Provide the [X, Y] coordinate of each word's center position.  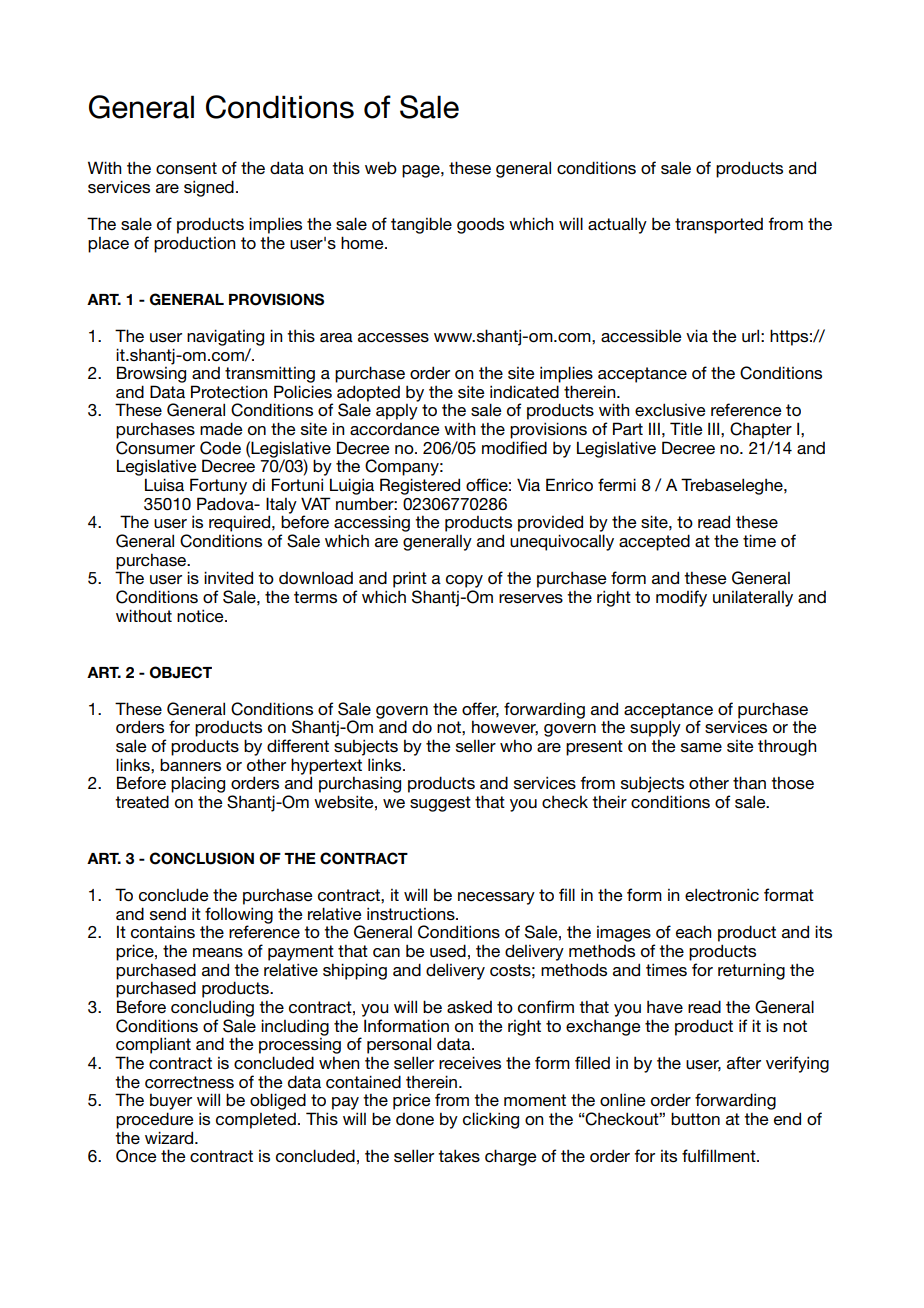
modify [681, 598]
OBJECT [181, 672]
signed [209, 188]
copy [464, 581]
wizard [170, 1137]
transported [719, 226]
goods [480, 225]
